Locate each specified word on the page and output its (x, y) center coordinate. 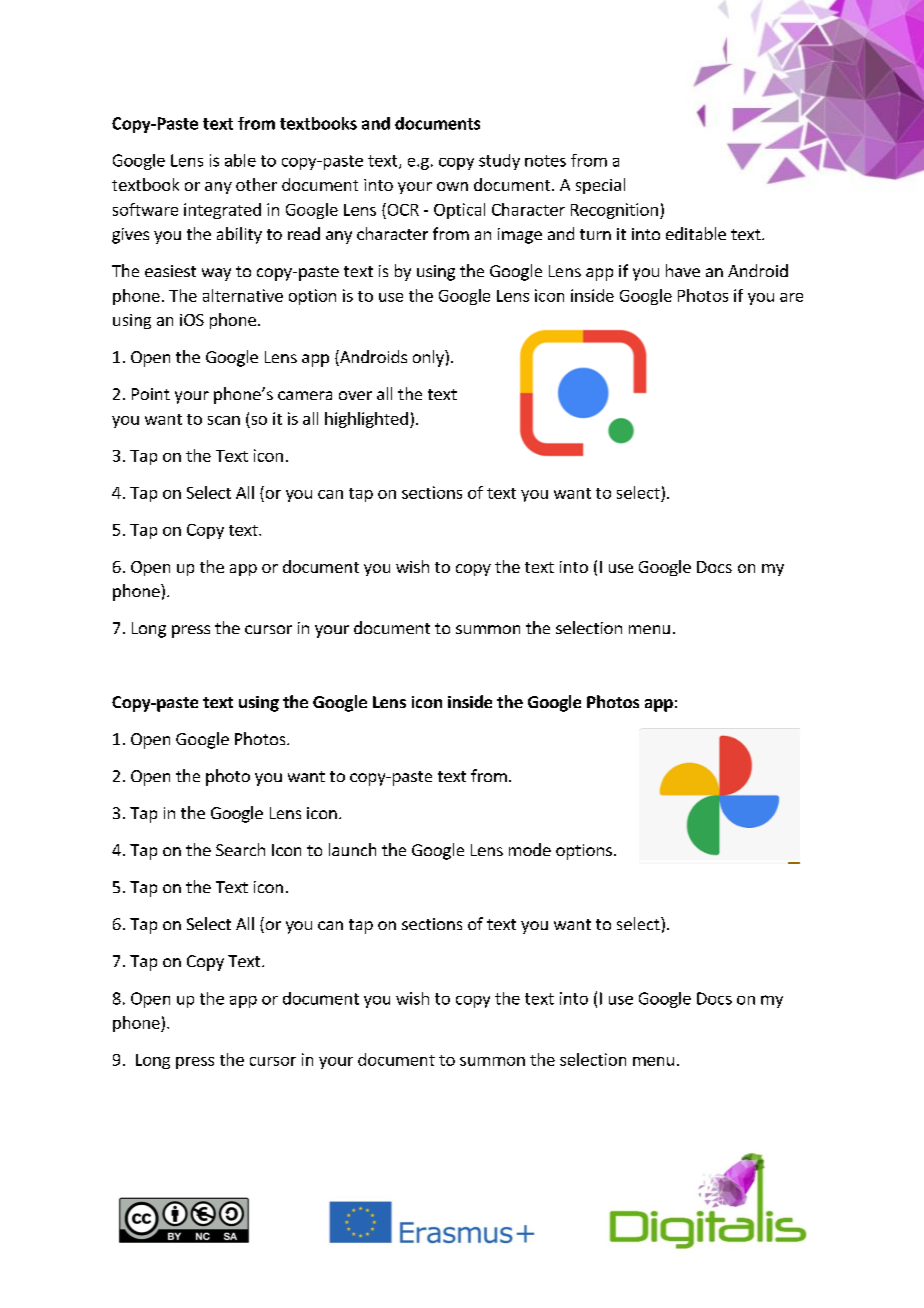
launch (352, 849)
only (429, 358)
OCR (402, 209)
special (600, 186)
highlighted (366, 420)
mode (530, 849)
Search (240, 849)
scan (224, 420)
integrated (222, 211)
